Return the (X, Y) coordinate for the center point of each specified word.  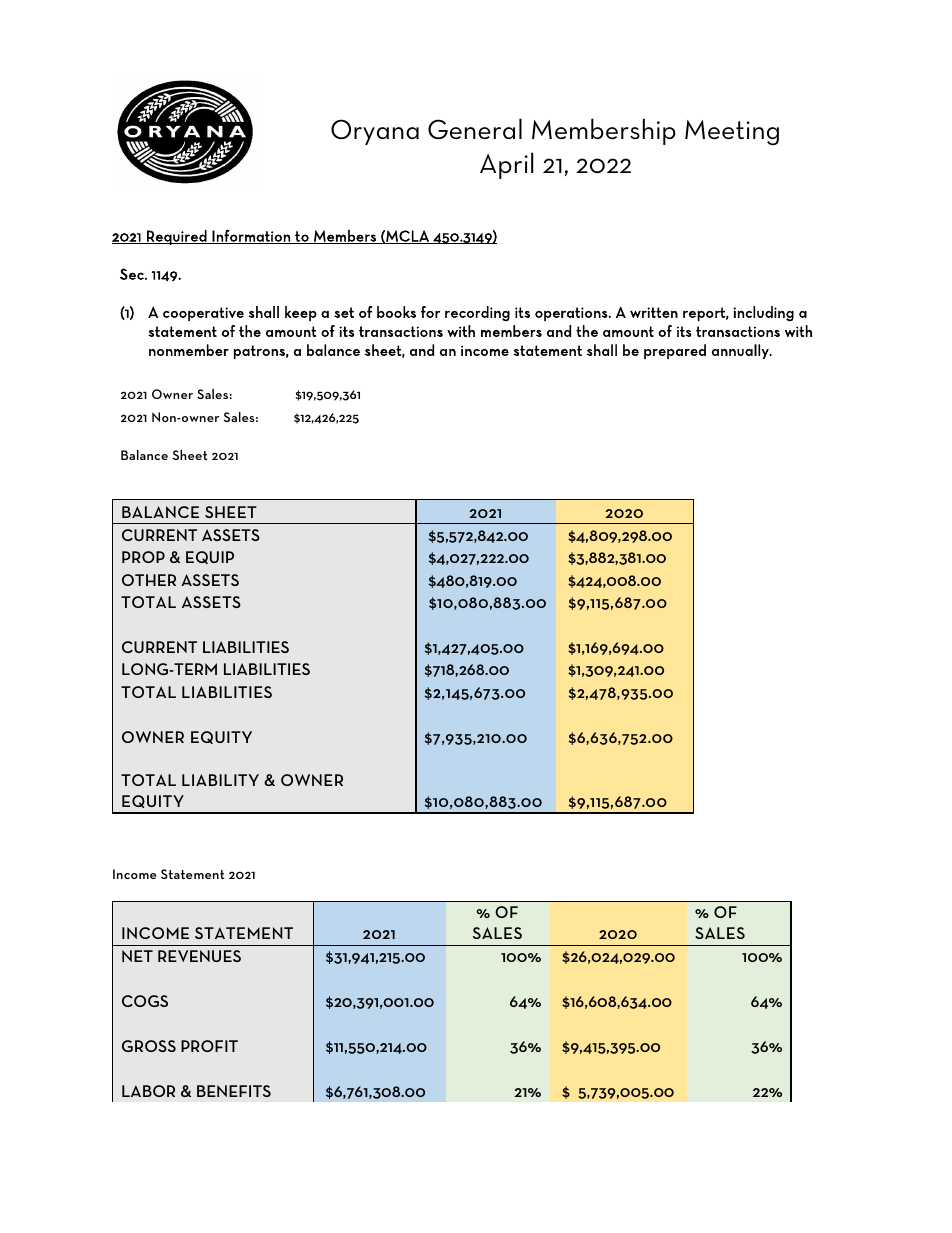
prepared (675, 351)
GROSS (149, 1046)
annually (741, 351)
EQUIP (210, 557)
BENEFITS (234, 1091)
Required (177, 237)
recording (477, 314)
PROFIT (209, 1046)
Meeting (732, 133)
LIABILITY (220, 780)
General (475, 129)
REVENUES (199, 956)
